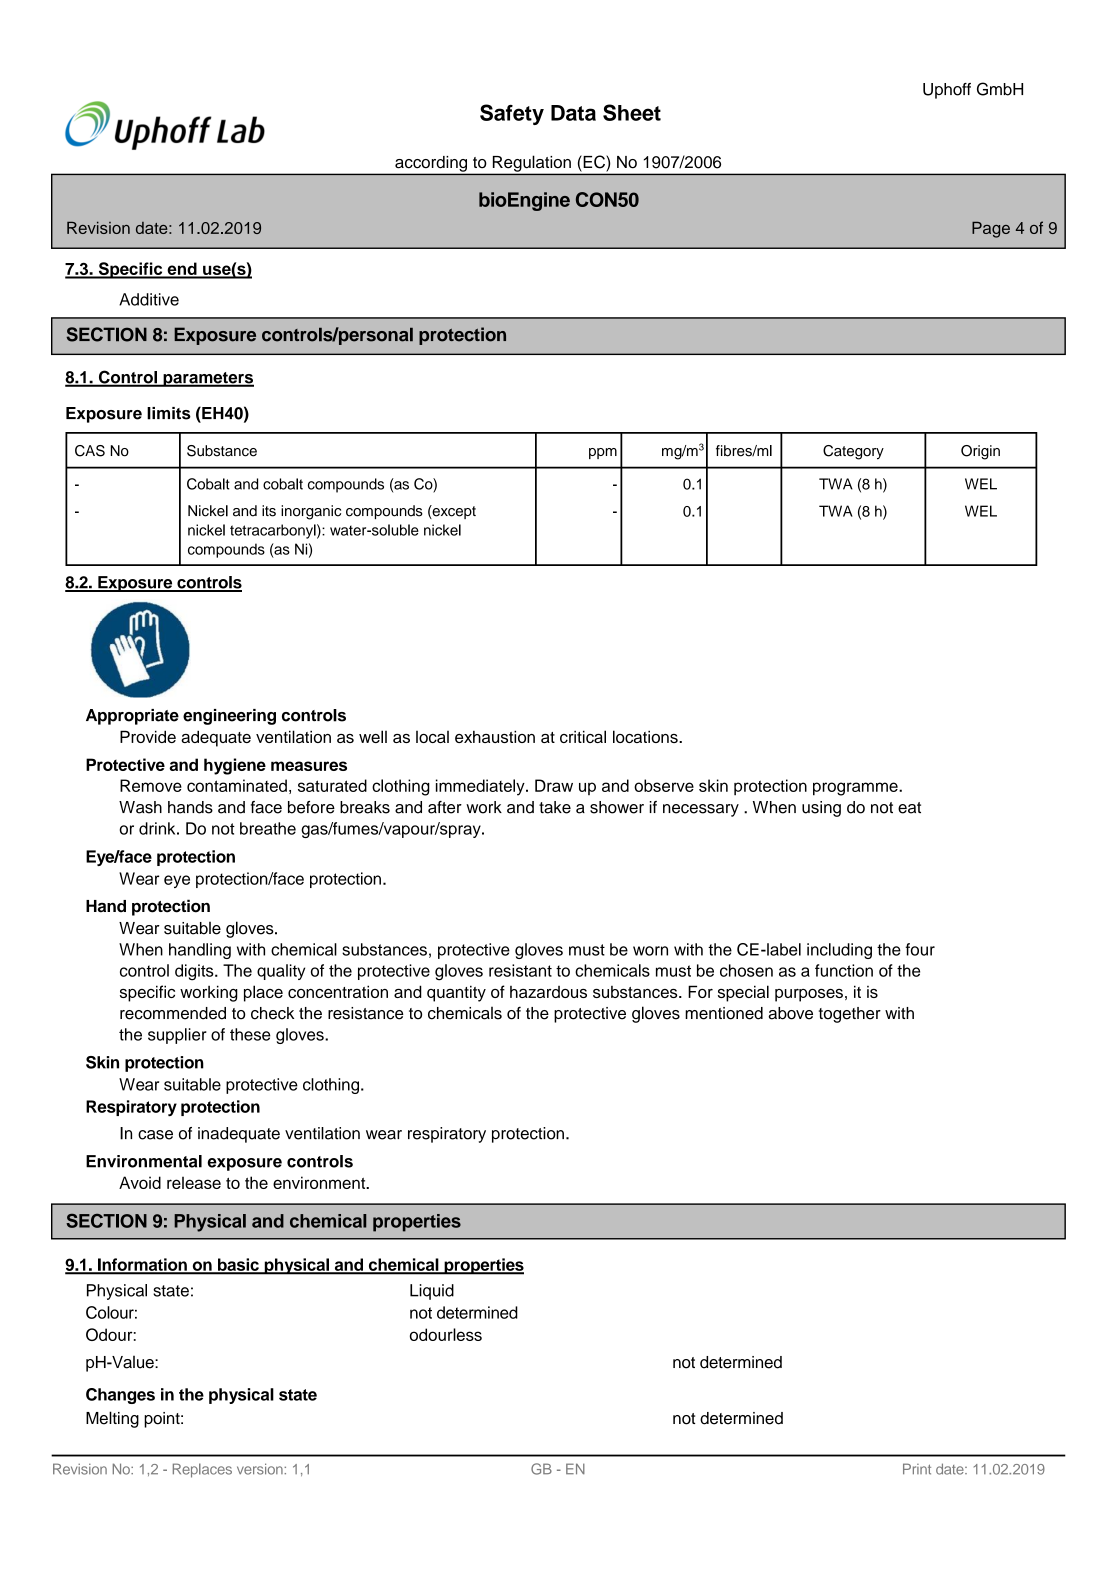  What do you see at coordinates (149, 299) in the screenshot?
I see `Additive` at bounding box center [149, 299].
